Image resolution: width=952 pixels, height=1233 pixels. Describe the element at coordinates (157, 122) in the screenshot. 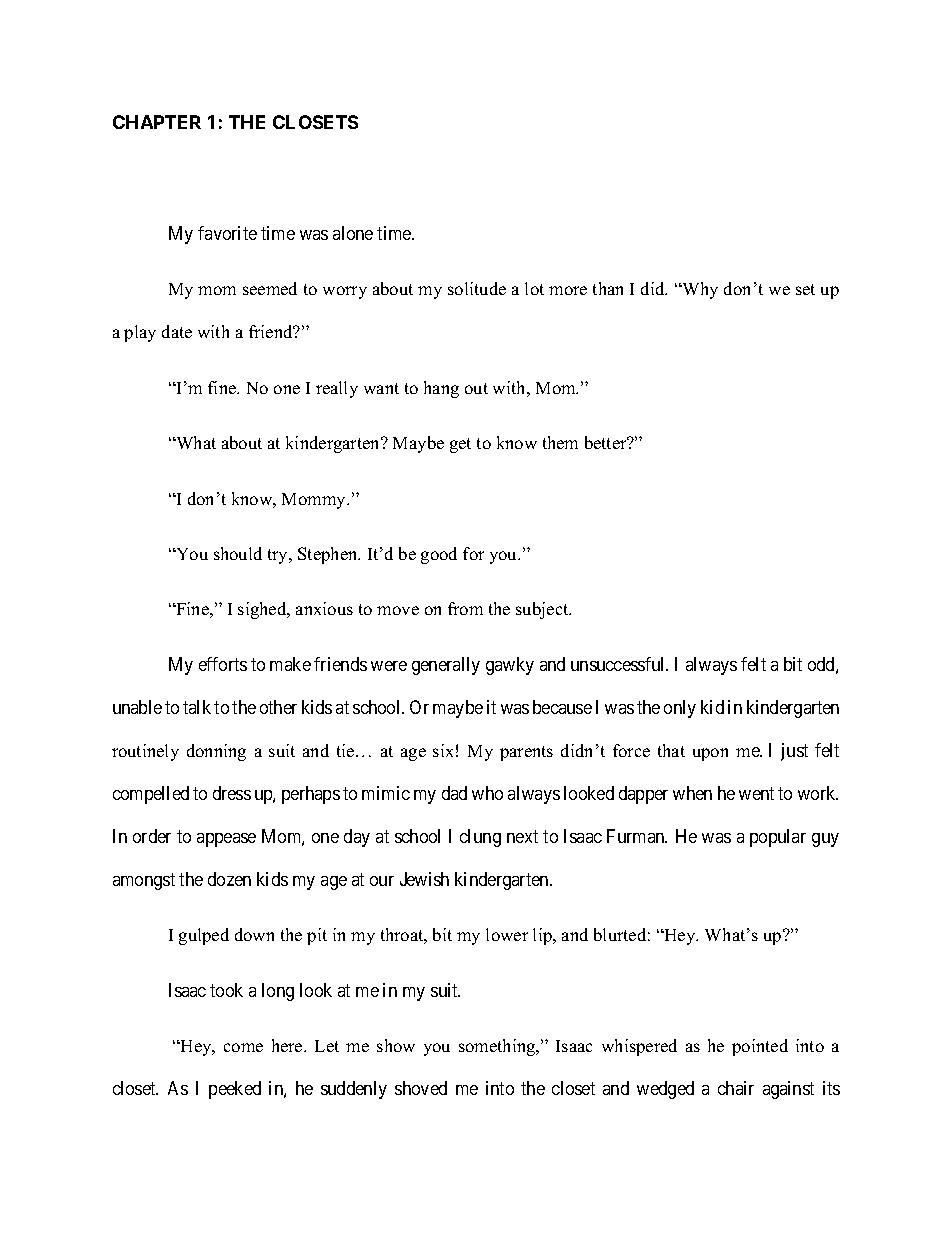

I see `CHAPTER` at that location.
